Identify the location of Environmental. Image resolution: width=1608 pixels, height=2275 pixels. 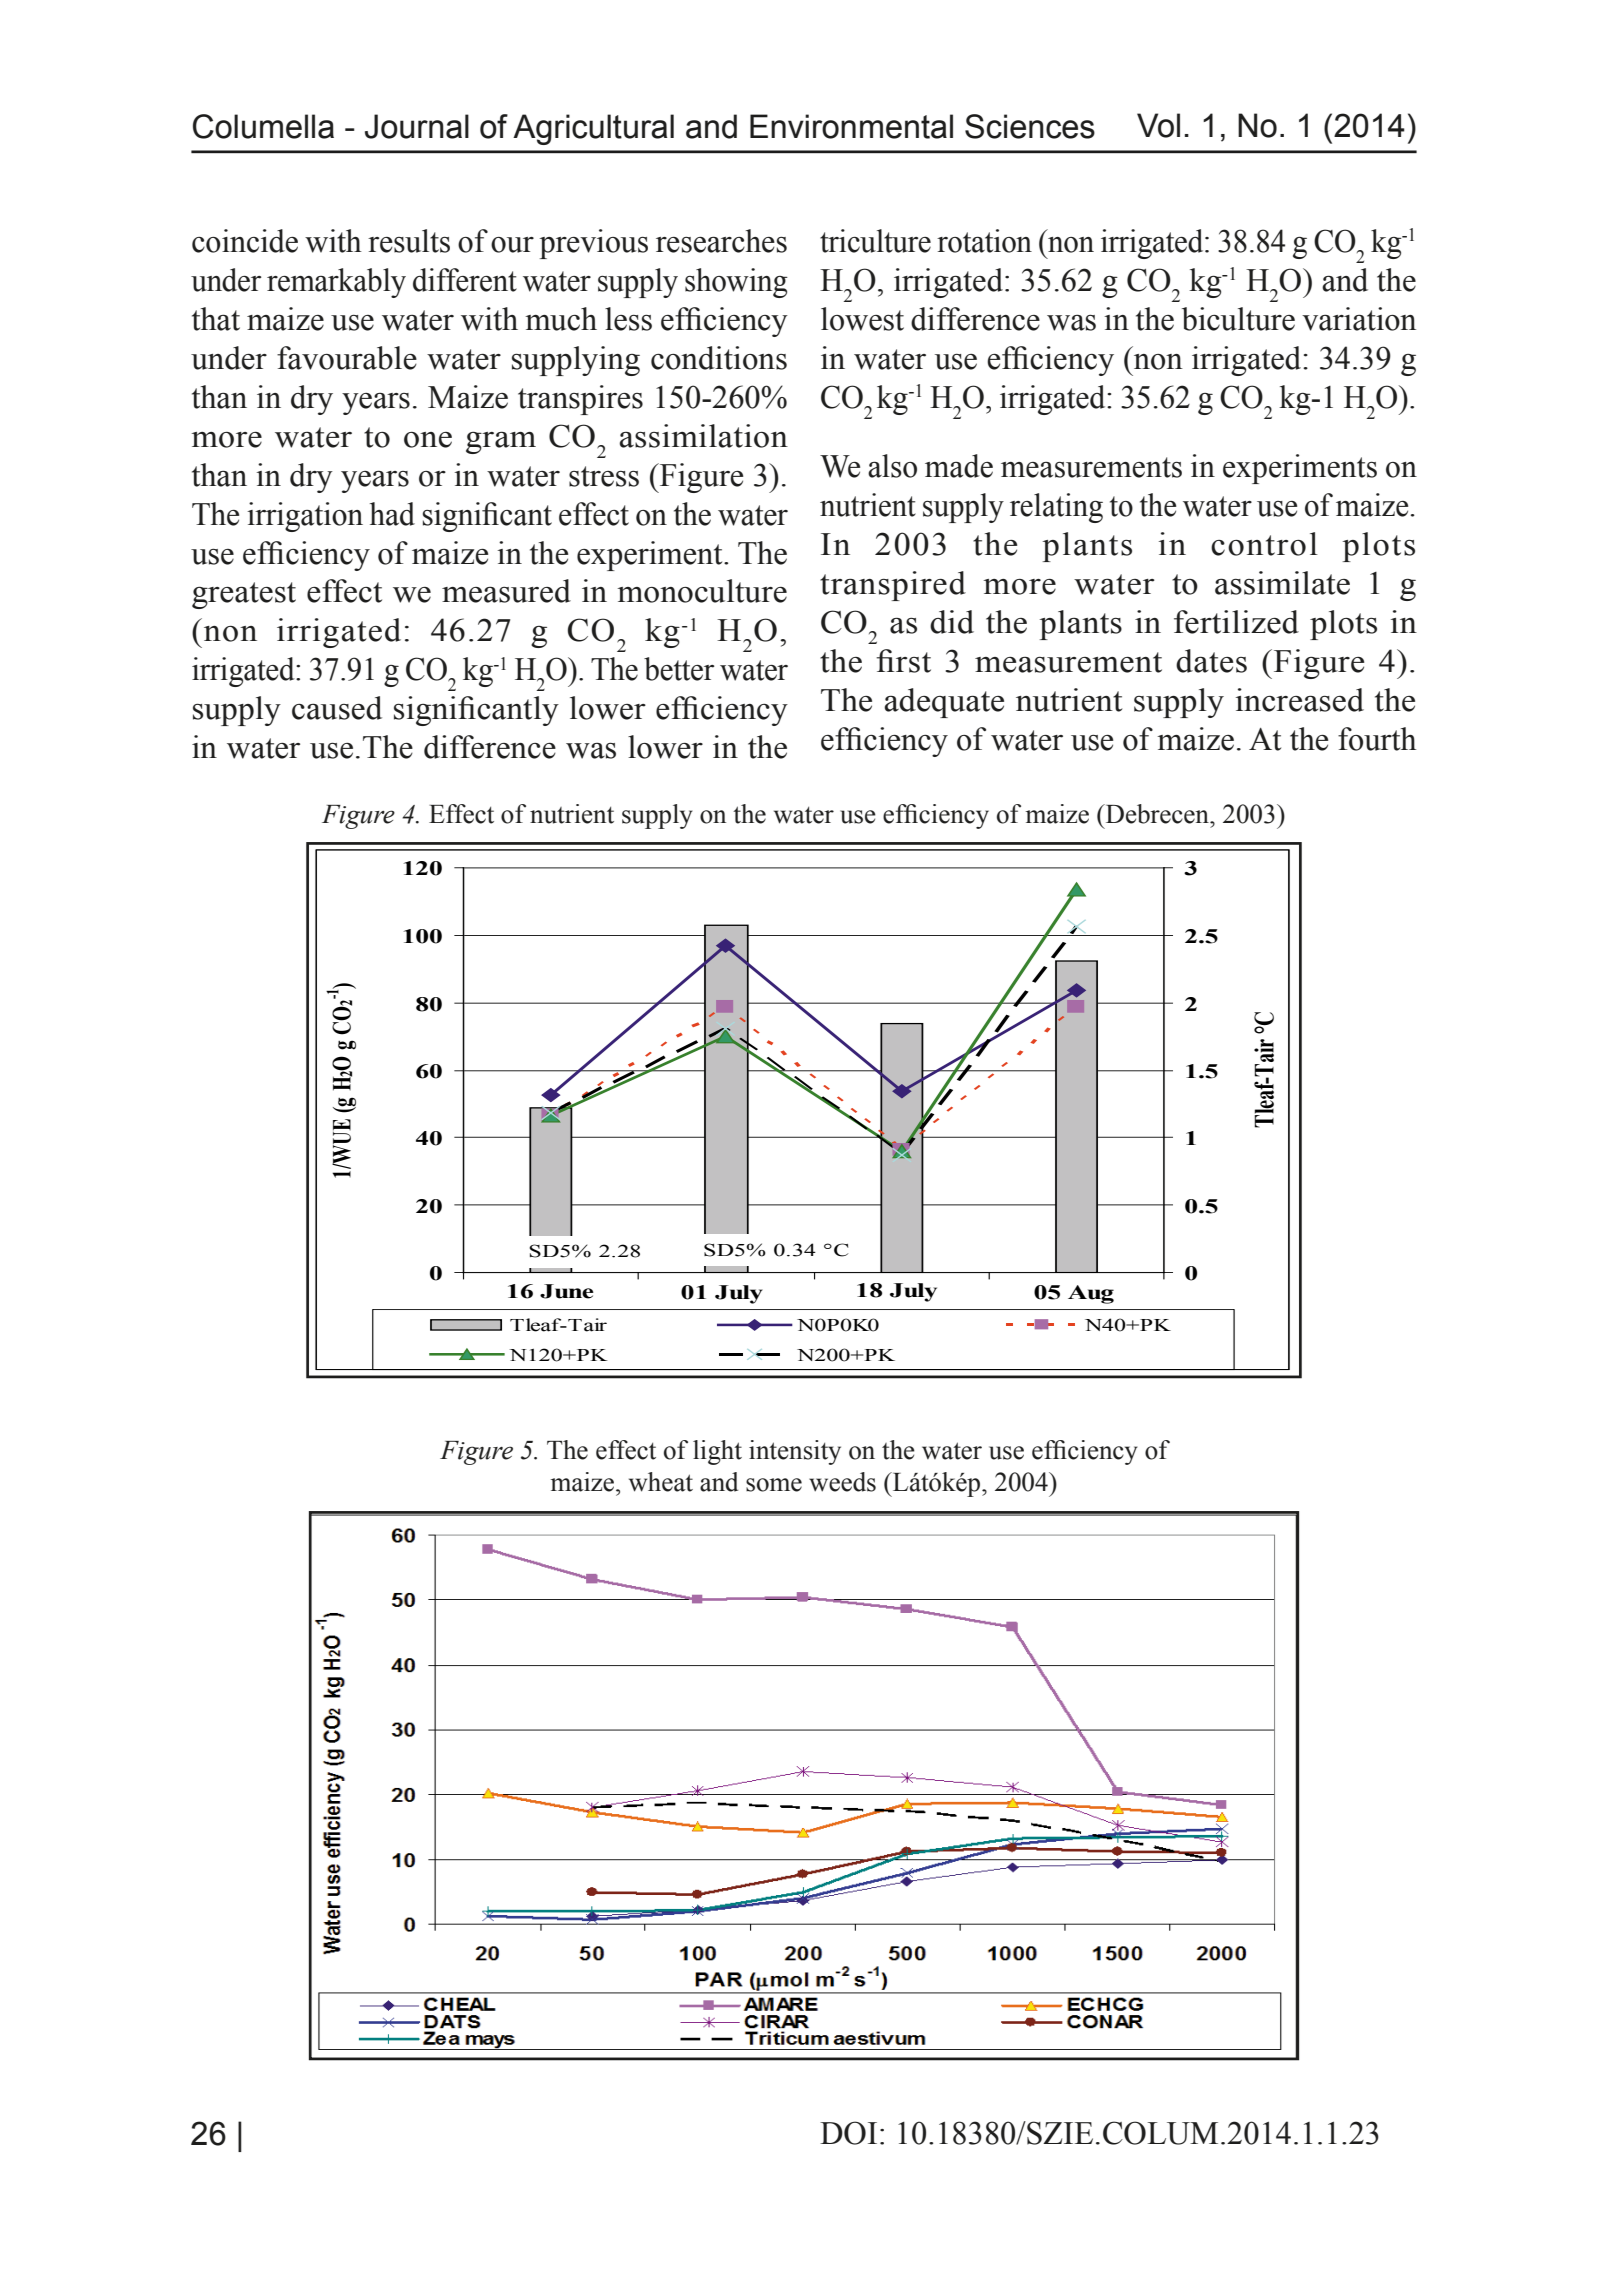
(851, 126).
